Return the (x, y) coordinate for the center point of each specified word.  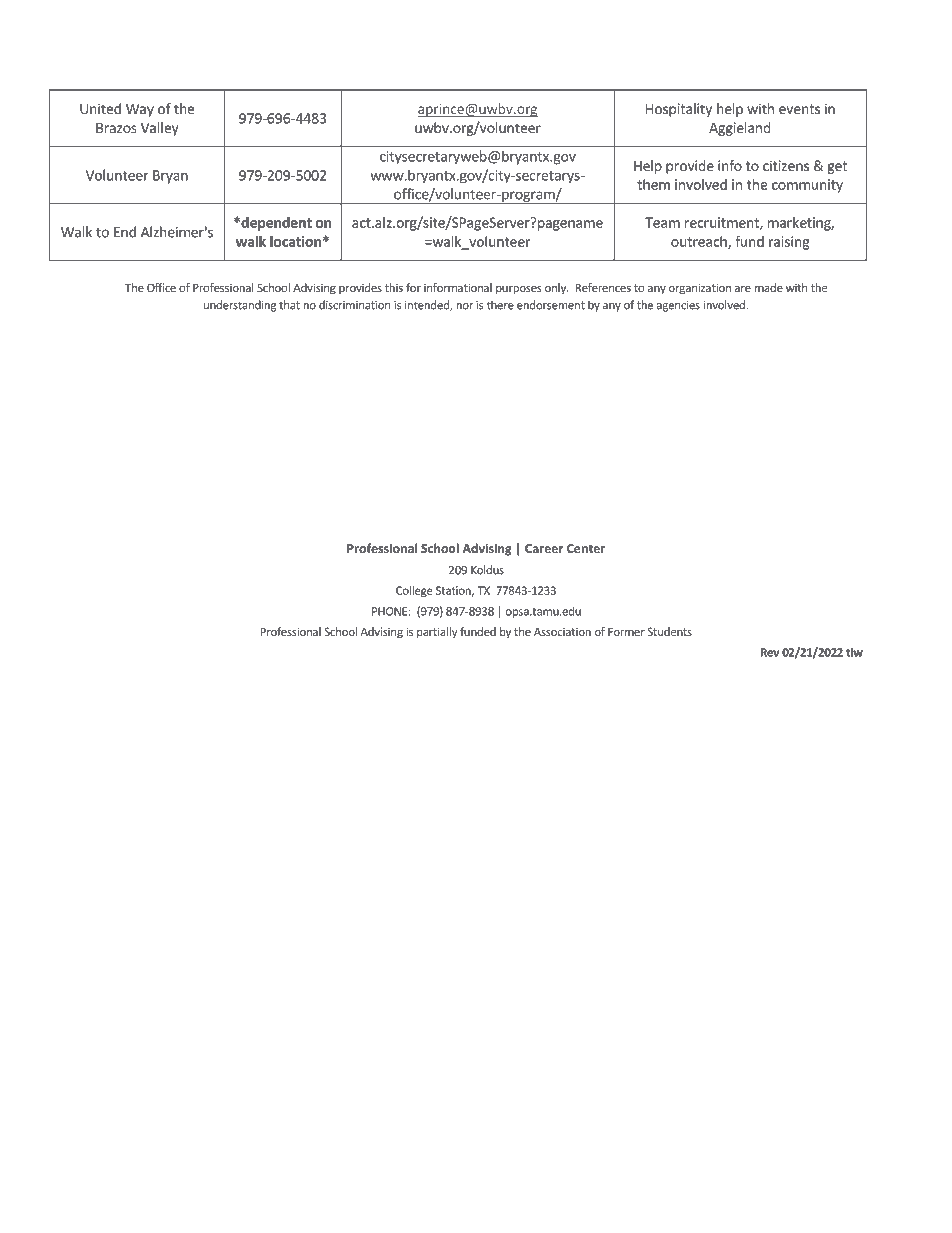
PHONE (389, 611)
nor (464, 306)
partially (437, 633)
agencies (678, 306)
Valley (160, 129)
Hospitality (679, 110)
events (799, 109)
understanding (240, 306)
